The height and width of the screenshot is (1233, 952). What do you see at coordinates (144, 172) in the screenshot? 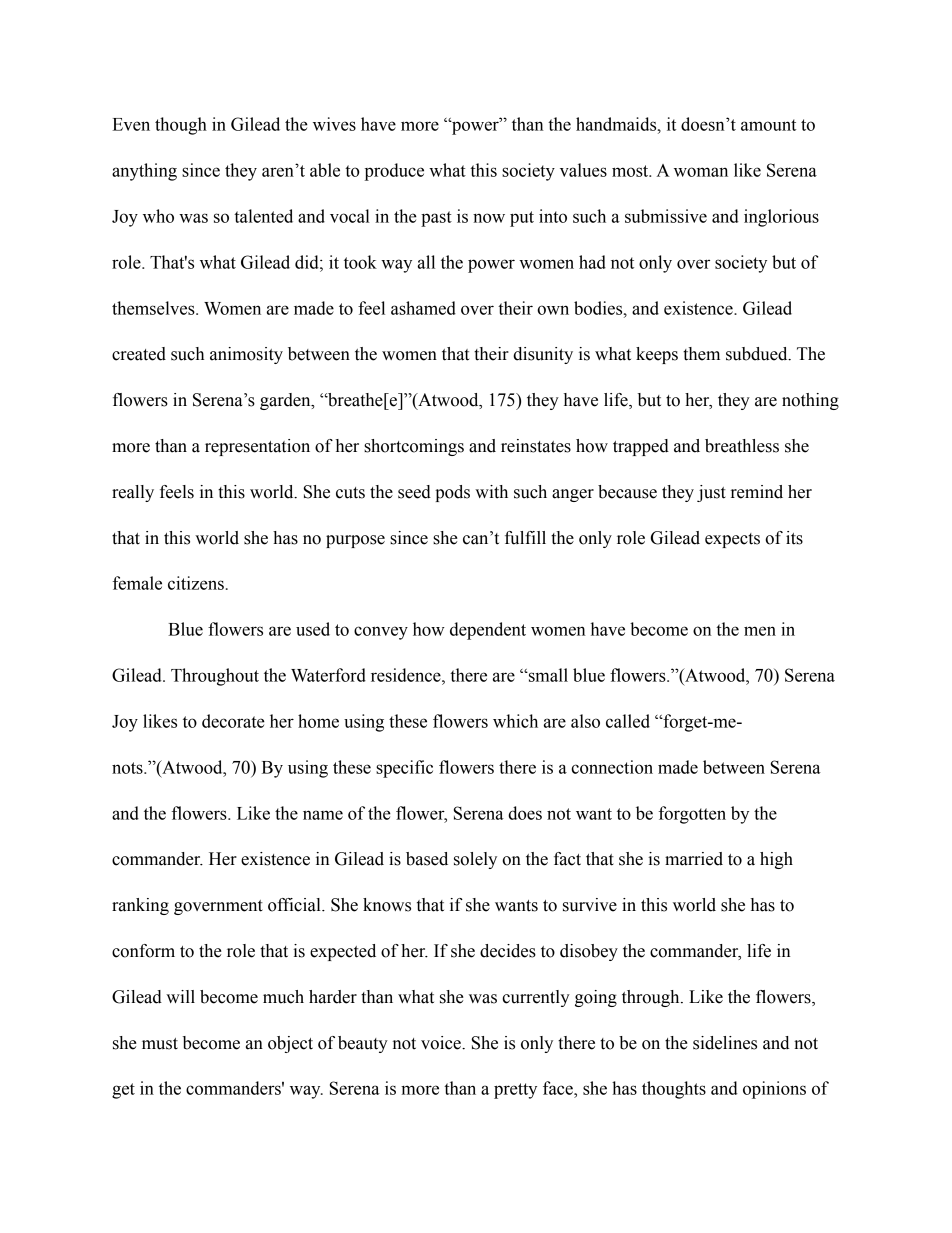
I see `anything` at bounding box center [144, 172].
